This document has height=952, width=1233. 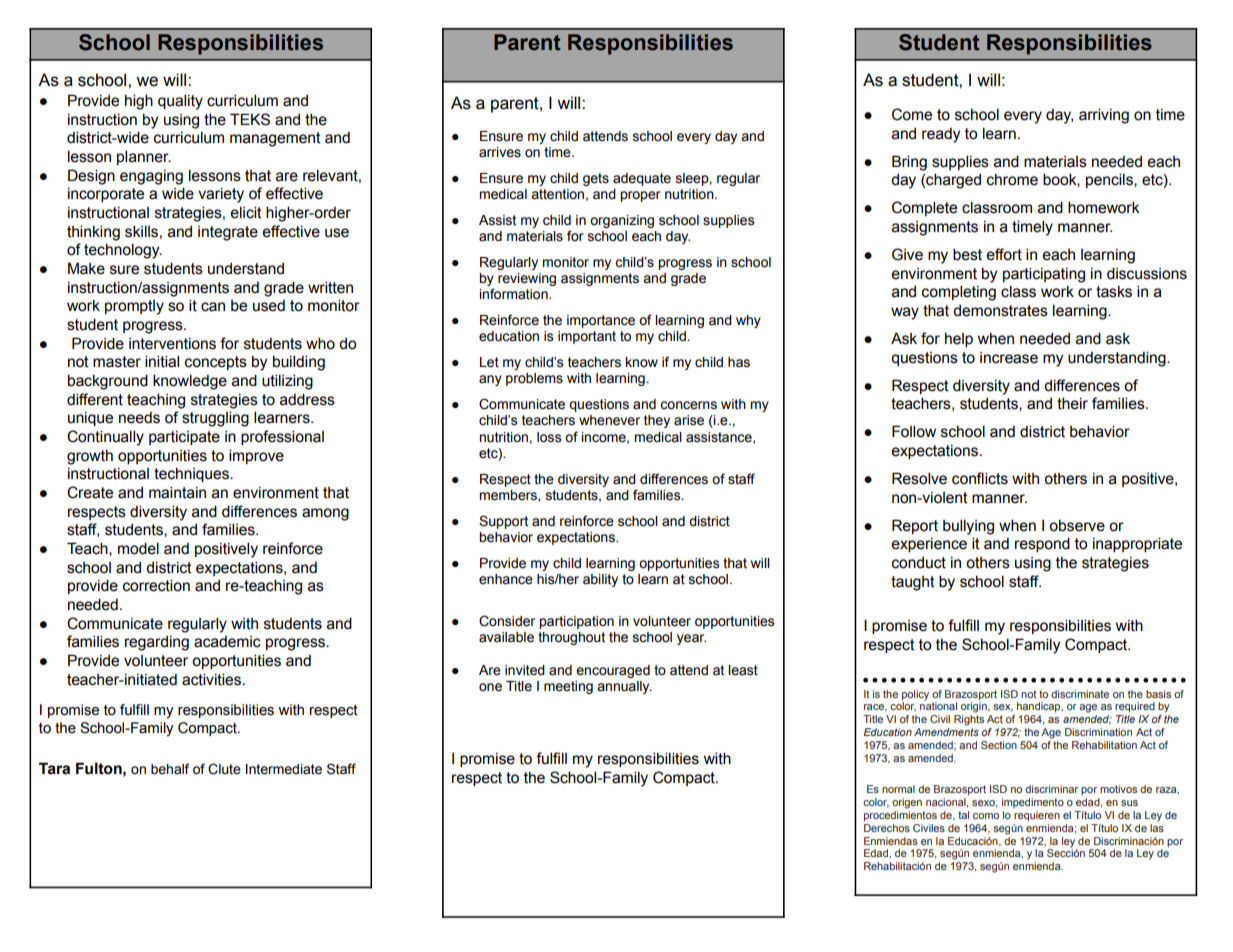 I want to click on reviewing, so click(x=527, y=279).
